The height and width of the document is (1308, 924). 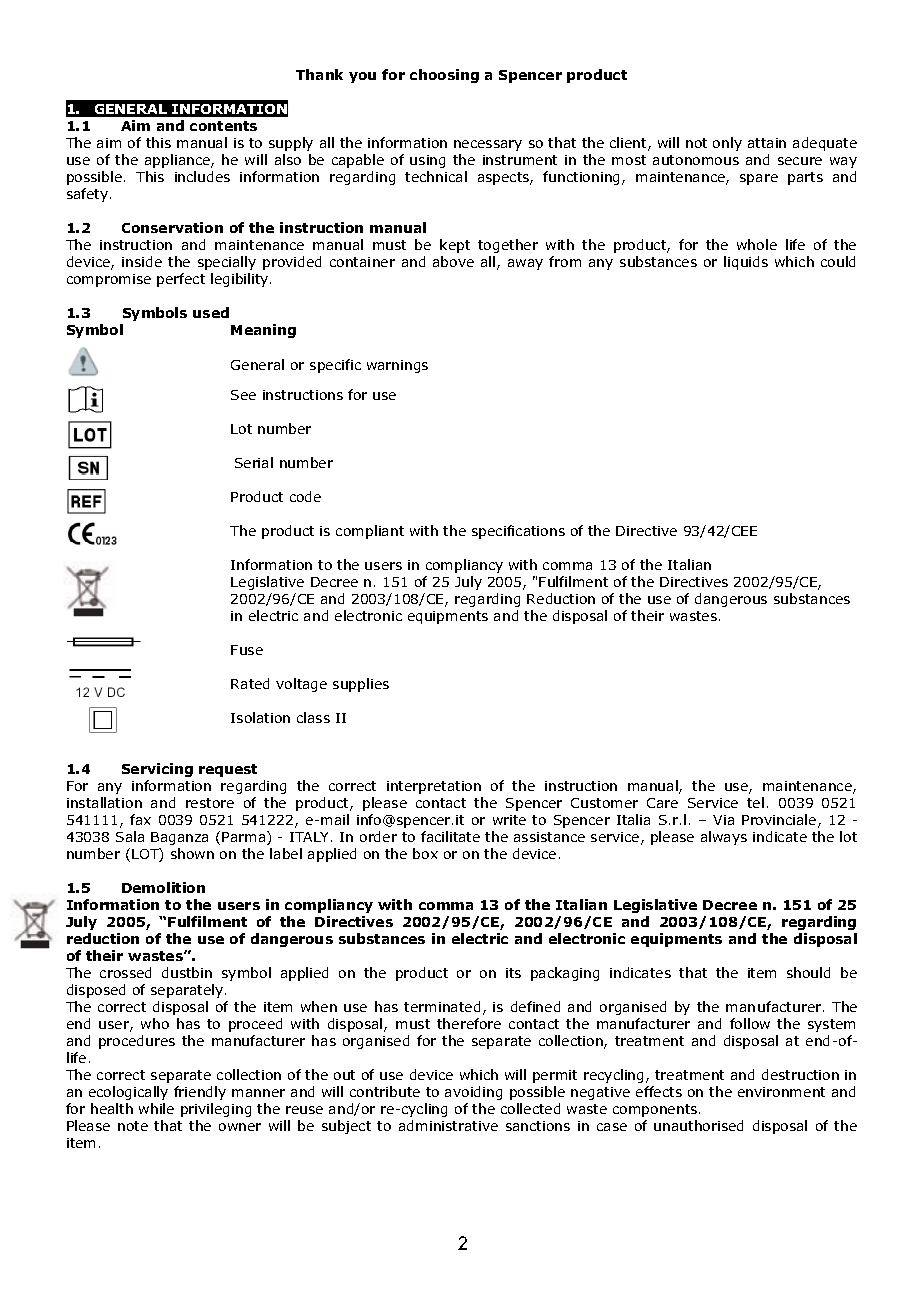 I want to click on Servicing, so click(x=157, y=770).
